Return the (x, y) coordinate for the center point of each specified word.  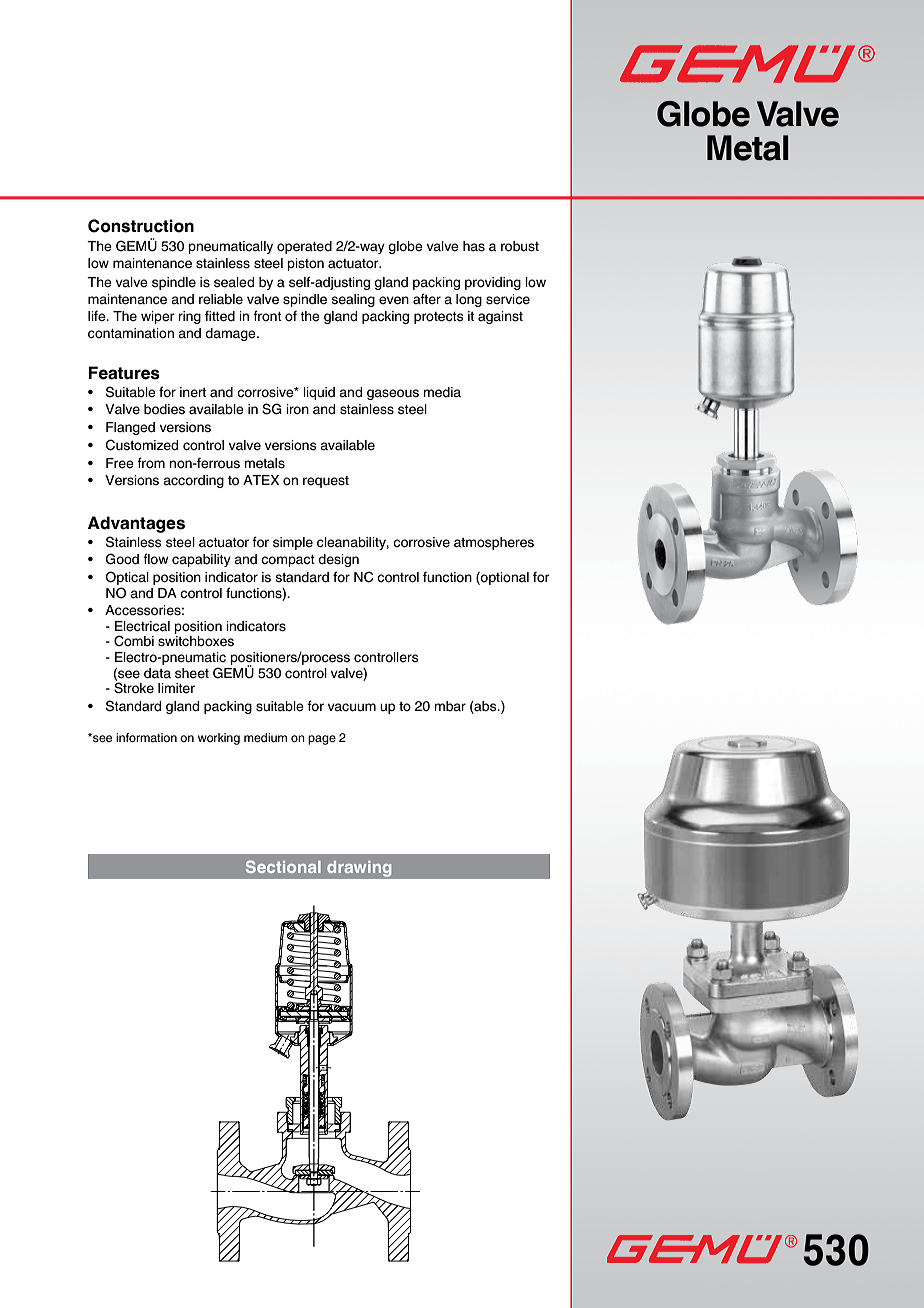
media (442, 392)
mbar (450, 706)
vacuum (352, 707)
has (474, 246)
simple (293, 543)
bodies (164, 409)
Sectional (283, 866)
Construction (141, 226)
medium (265, 737)
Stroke (134, 687)
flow (155, 559)
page (322, 740)
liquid (319, 393)
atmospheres (494, 543)
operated (304, 247)
